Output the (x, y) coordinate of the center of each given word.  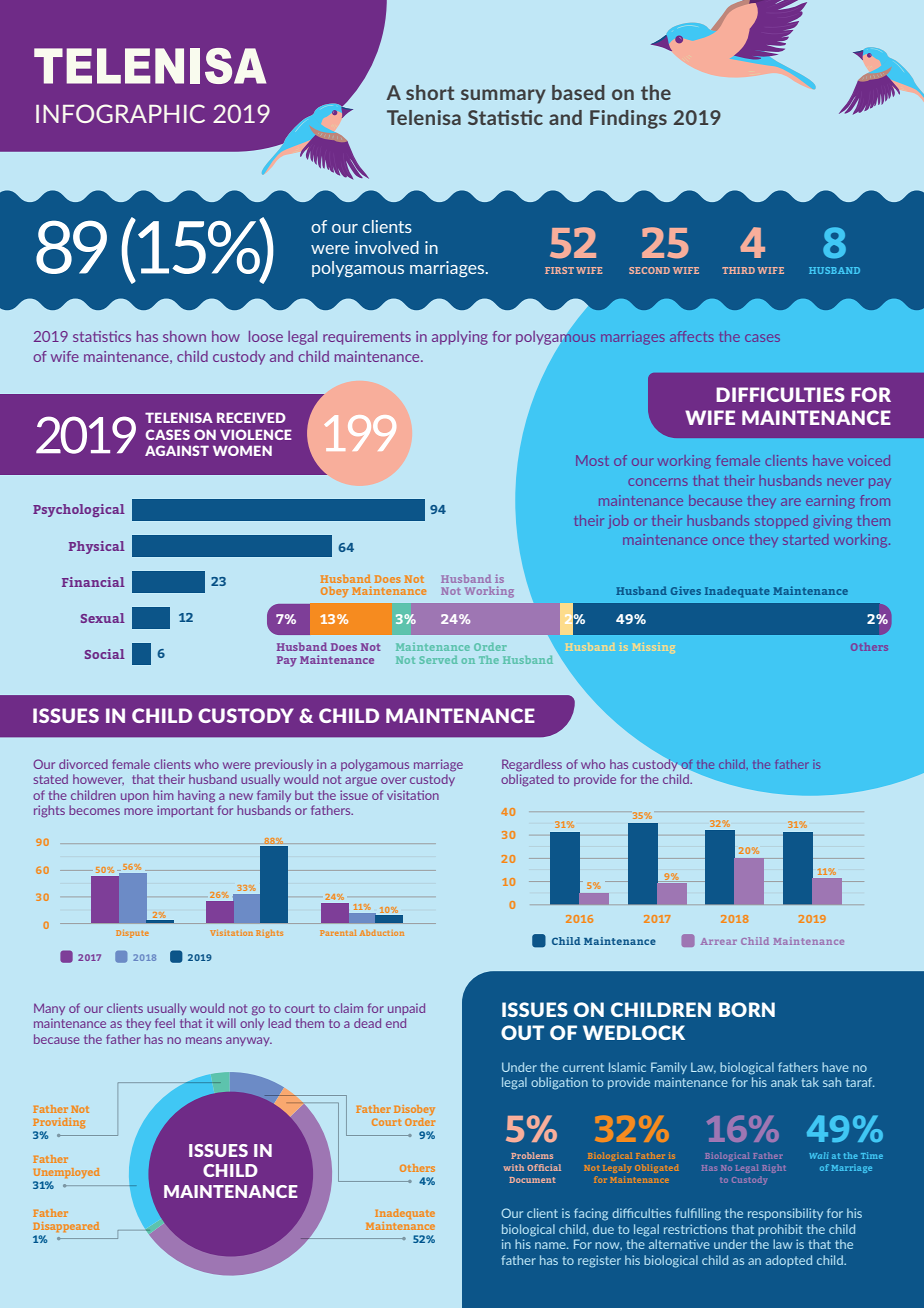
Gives (686, 590)
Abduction (382, 933)
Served (439, 660)
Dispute (132, 934)
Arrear (719, 941)
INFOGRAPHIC (120, 113)
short (430, 92)
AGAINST (177, 450)
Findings (628, 119)
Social (105, 654)
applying (460, 338)
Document (532, 1180)
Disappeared (66, 1227)
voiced (869, 460)
